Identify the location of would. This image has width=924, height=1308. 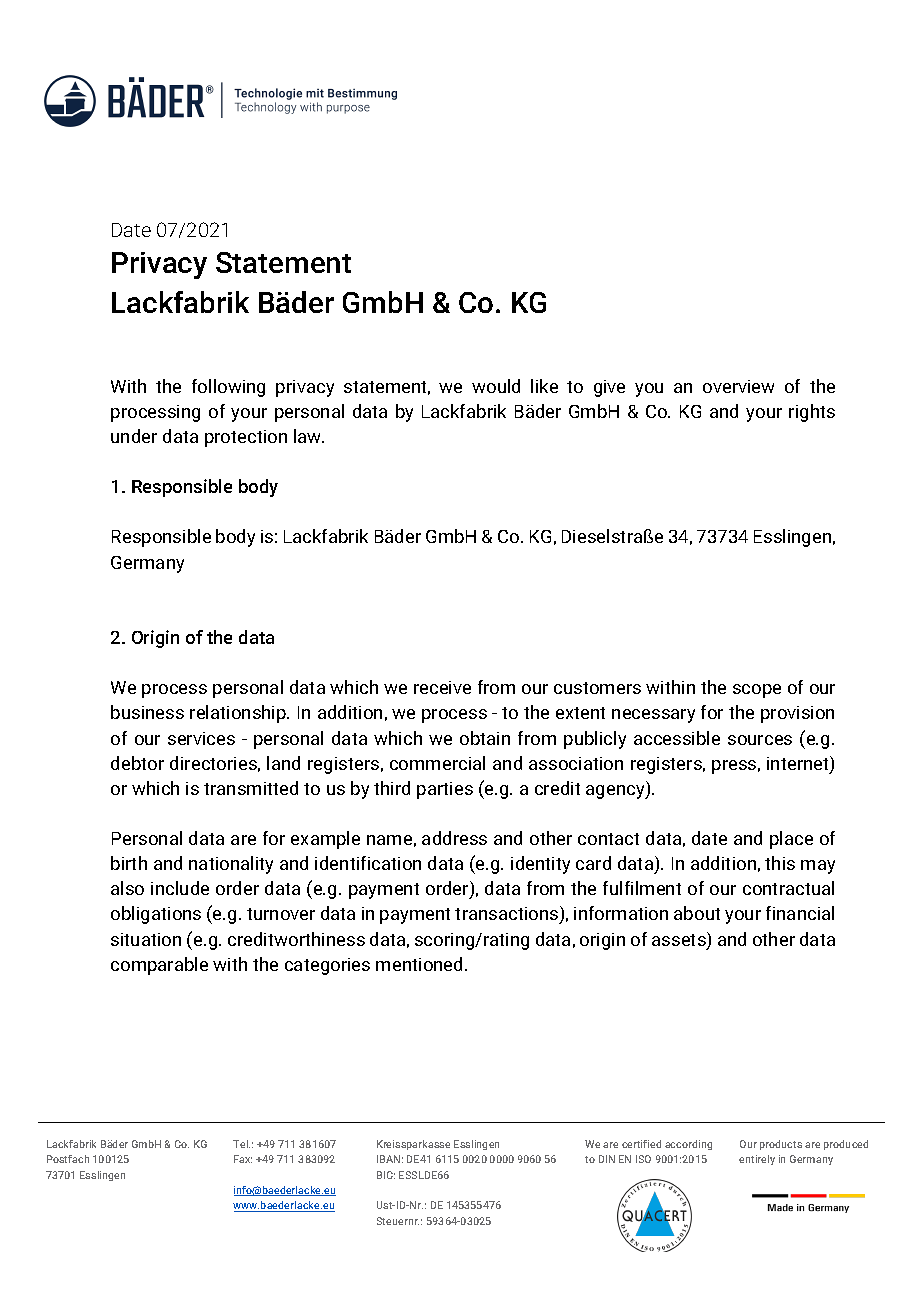
(496, 386).
